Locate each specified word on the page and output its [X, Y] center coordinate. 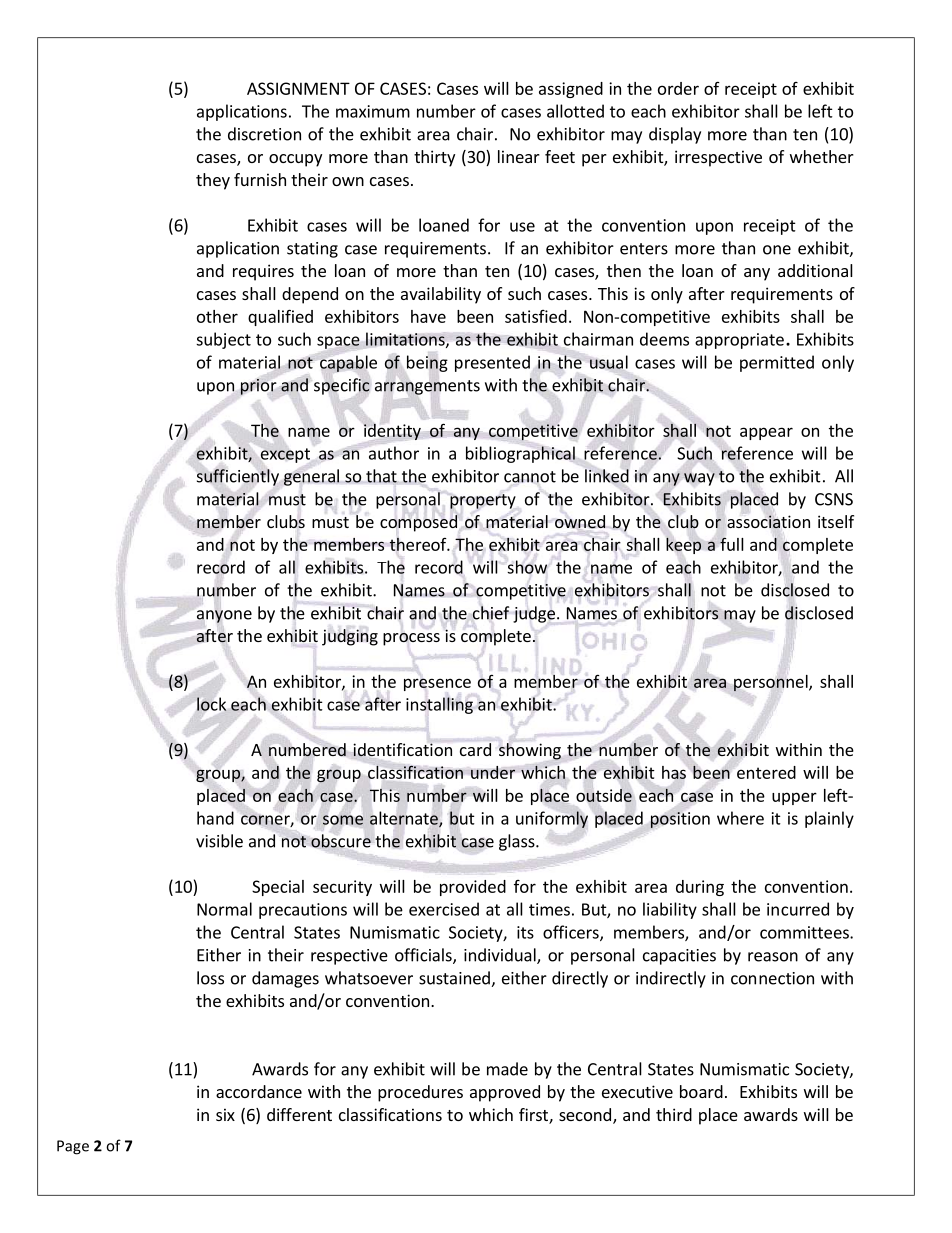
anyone [224, 615]
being [427, 363]
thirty [434, 158]
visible [219, 841]
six [225, 1114]
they [213, 181]
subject [223, 340]
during [700, 888]
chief [490, 613]
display [675, 135]
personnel [772, 683]
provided [473, 888]
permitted [777, 363]
